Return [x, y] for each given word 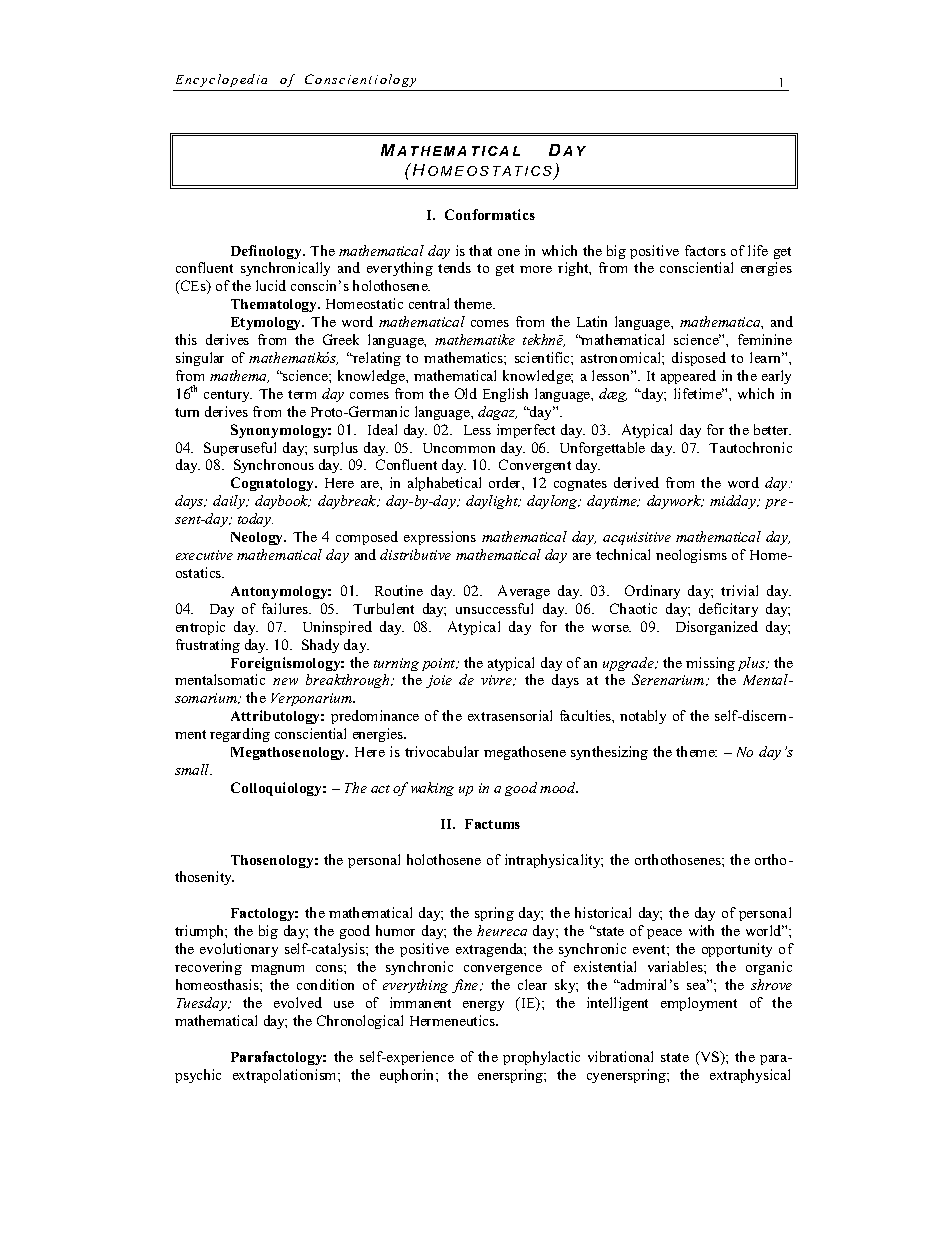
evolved [298, 1002]
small [193, 769]
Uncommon [459, 448]
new [285, 681]
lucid [271, 285]
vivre [498, 680]
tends [454, 267]
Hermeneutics [454, 1020]
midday [734, 502]
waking [432, 789]
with [701, 930]
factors [705, 250]
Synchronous [274, 466]
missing [710, 664]
